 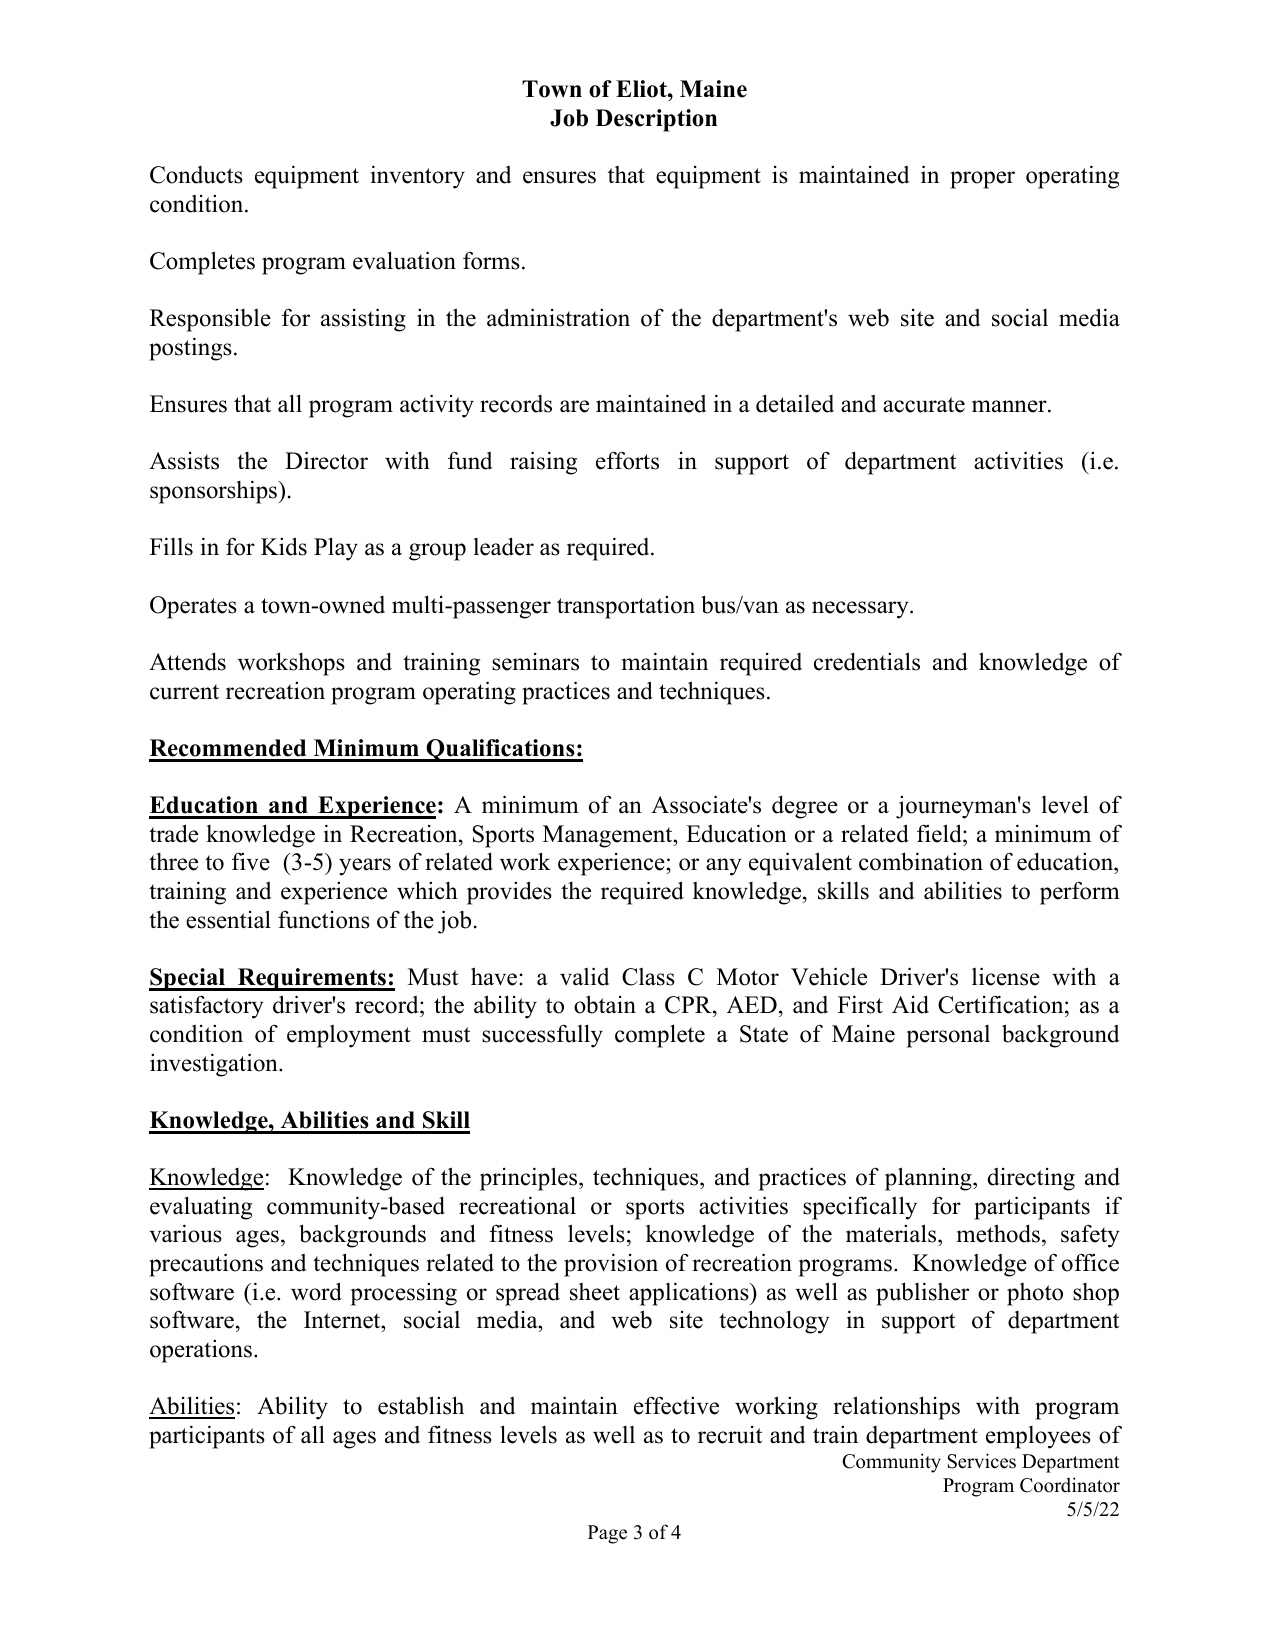 I want to click on five, so click(x=251, y=861).
